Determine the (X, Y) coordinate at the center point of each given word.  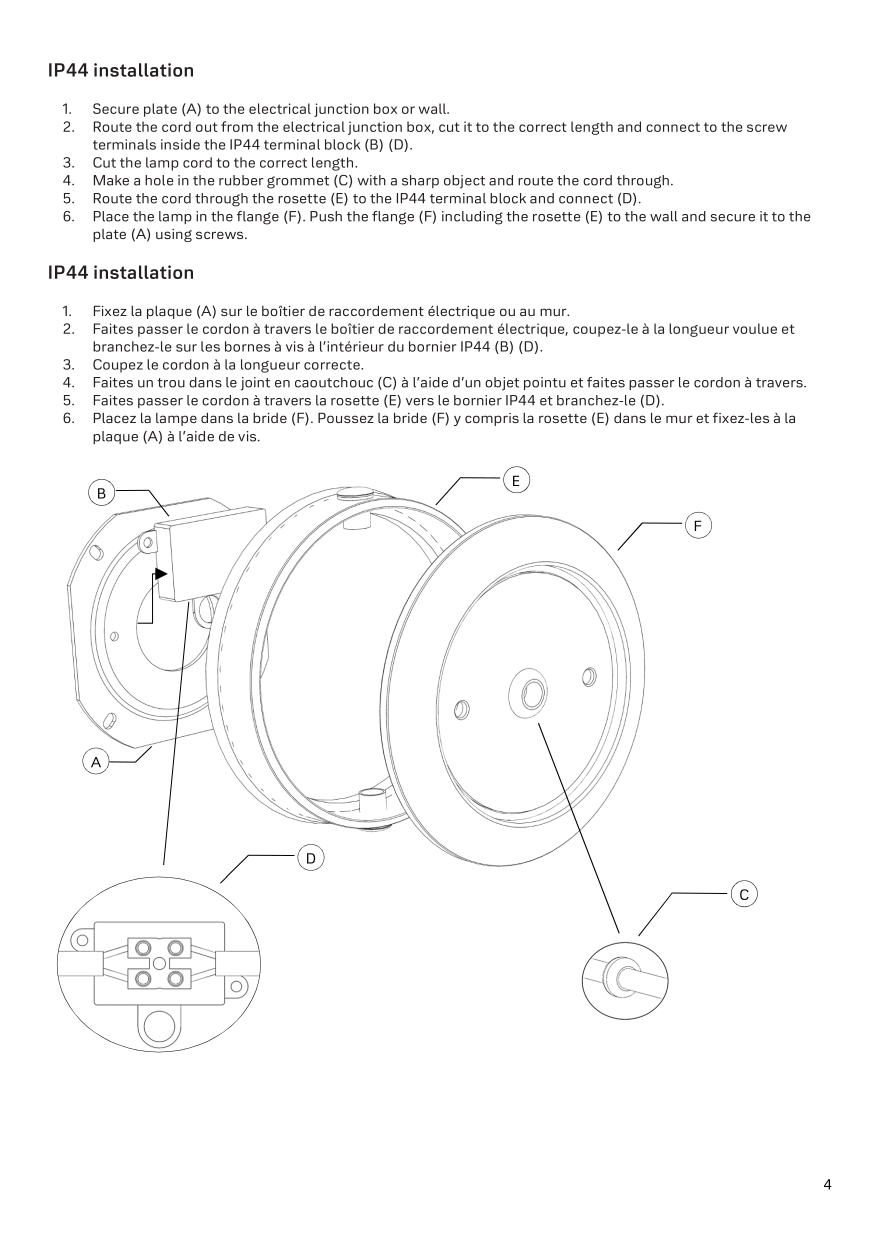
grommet (298, 182)
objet (502, 384)
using (174, 235)
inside (180, 144)
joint (255, 384)
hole (159, 180)
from (237, 126)
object (464, 182)
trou (171, 383)
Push (326, 216)
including (472, 218)
